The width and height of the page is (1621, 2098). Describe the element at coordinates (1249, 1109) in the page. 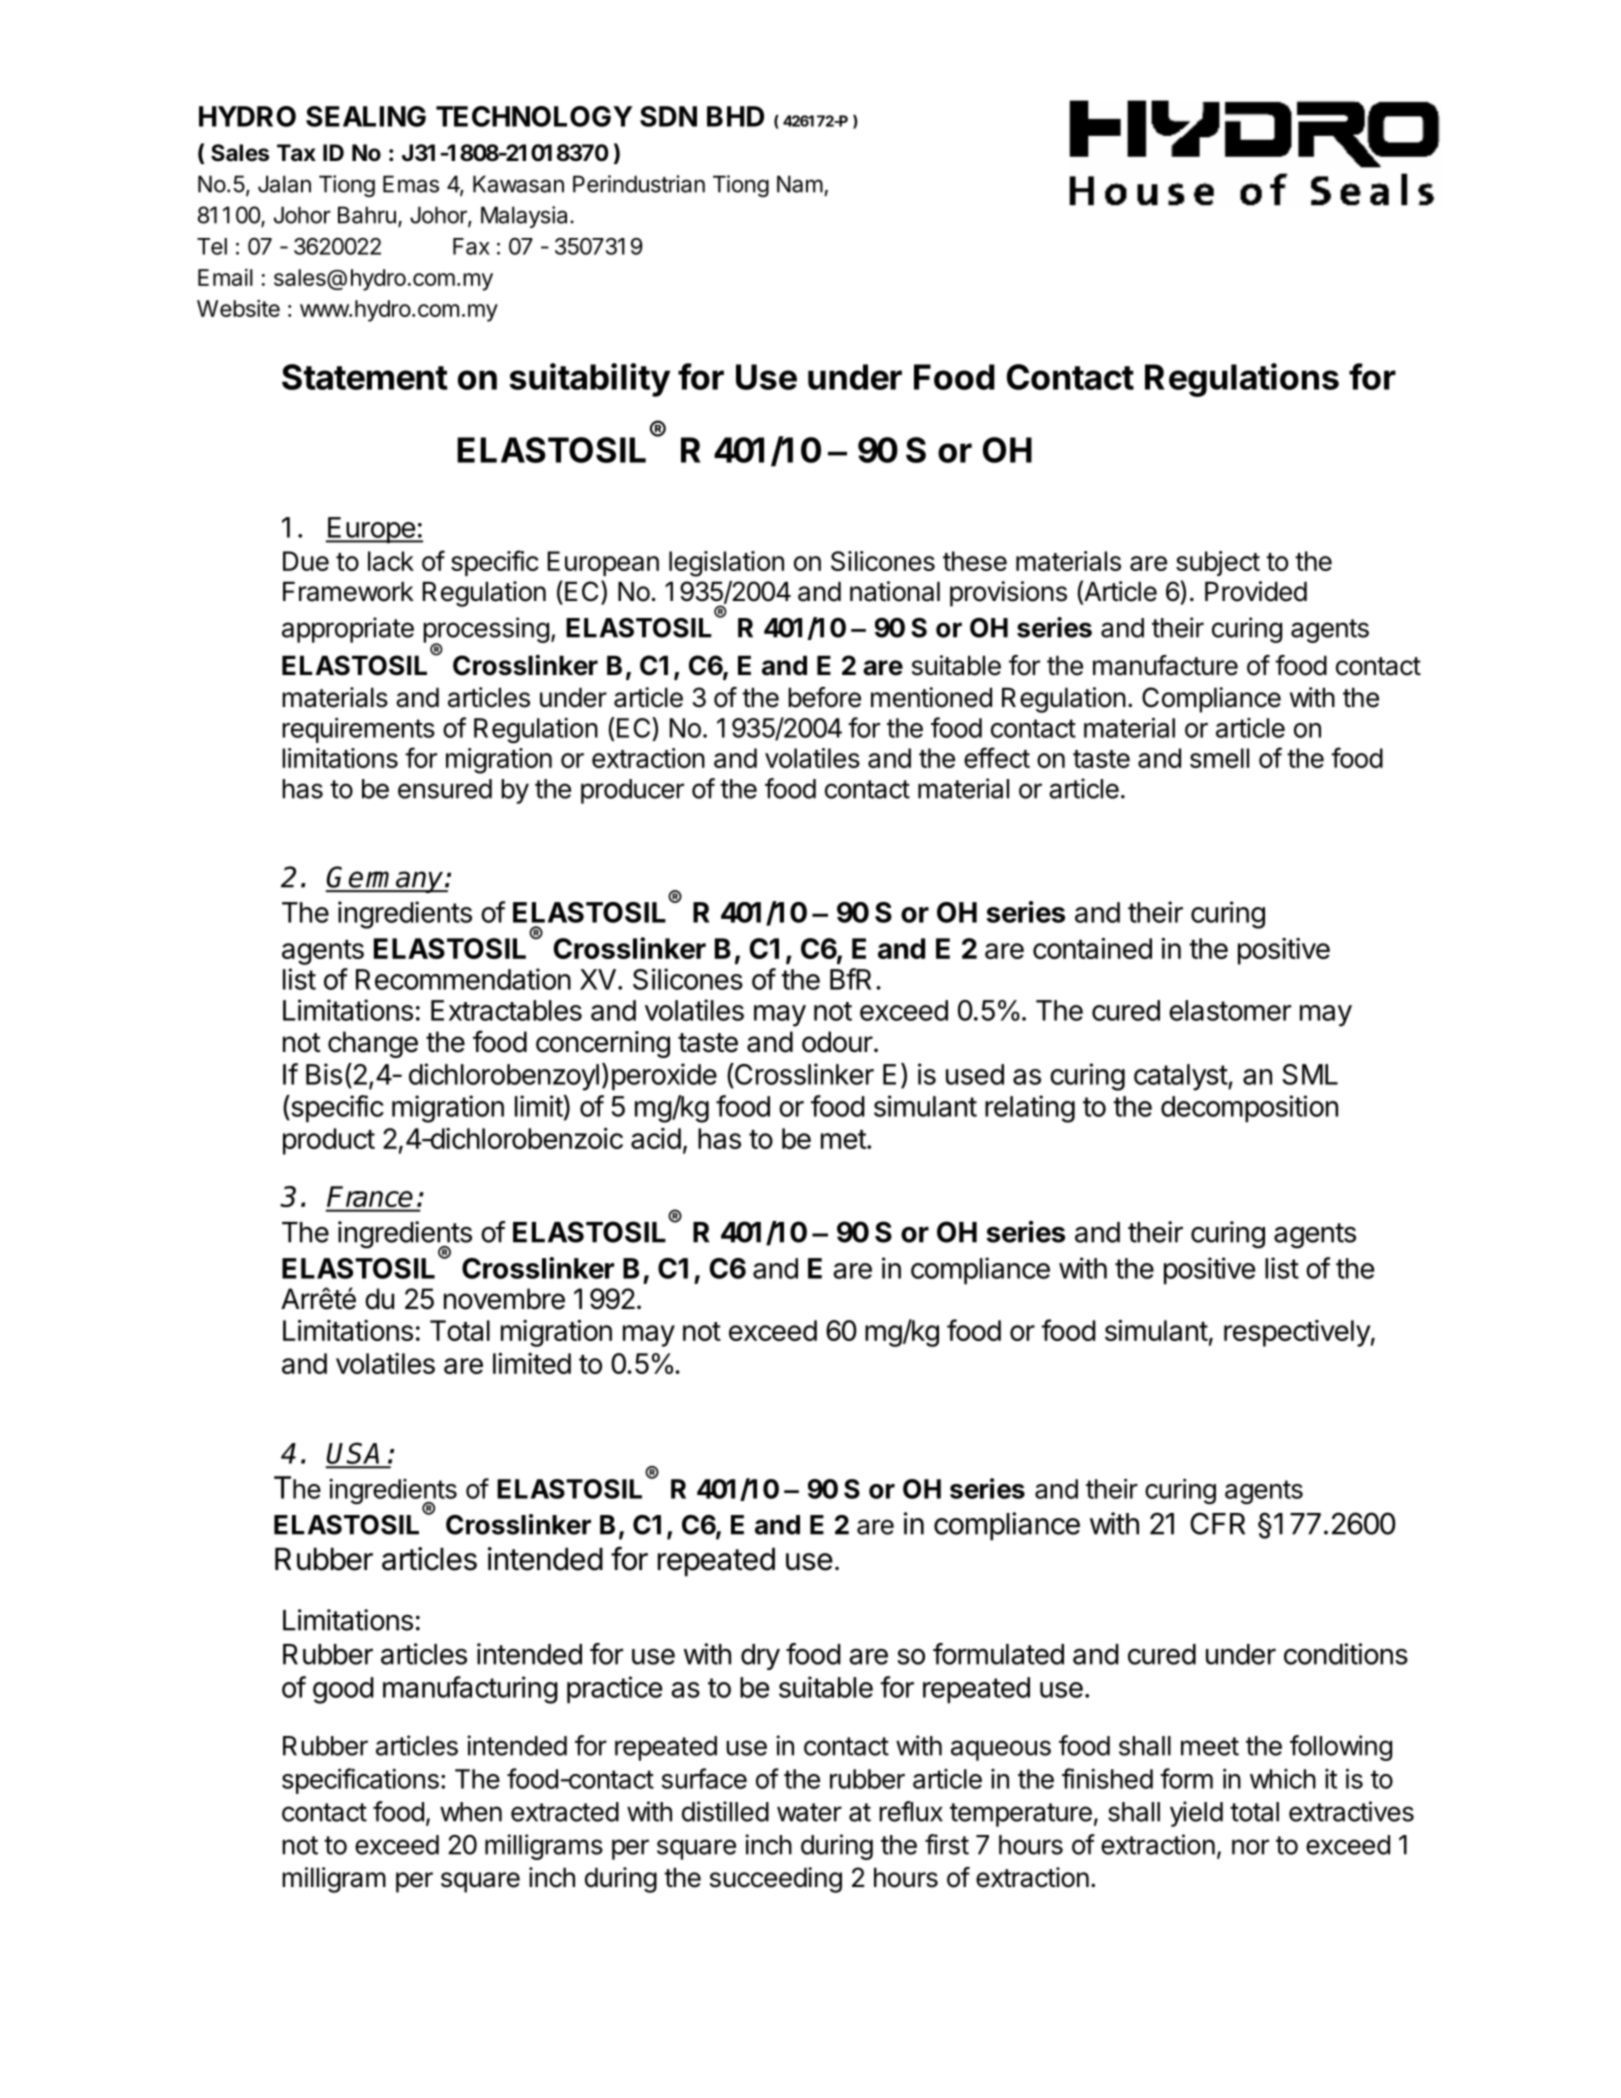

I see `decomposition` at that location.
